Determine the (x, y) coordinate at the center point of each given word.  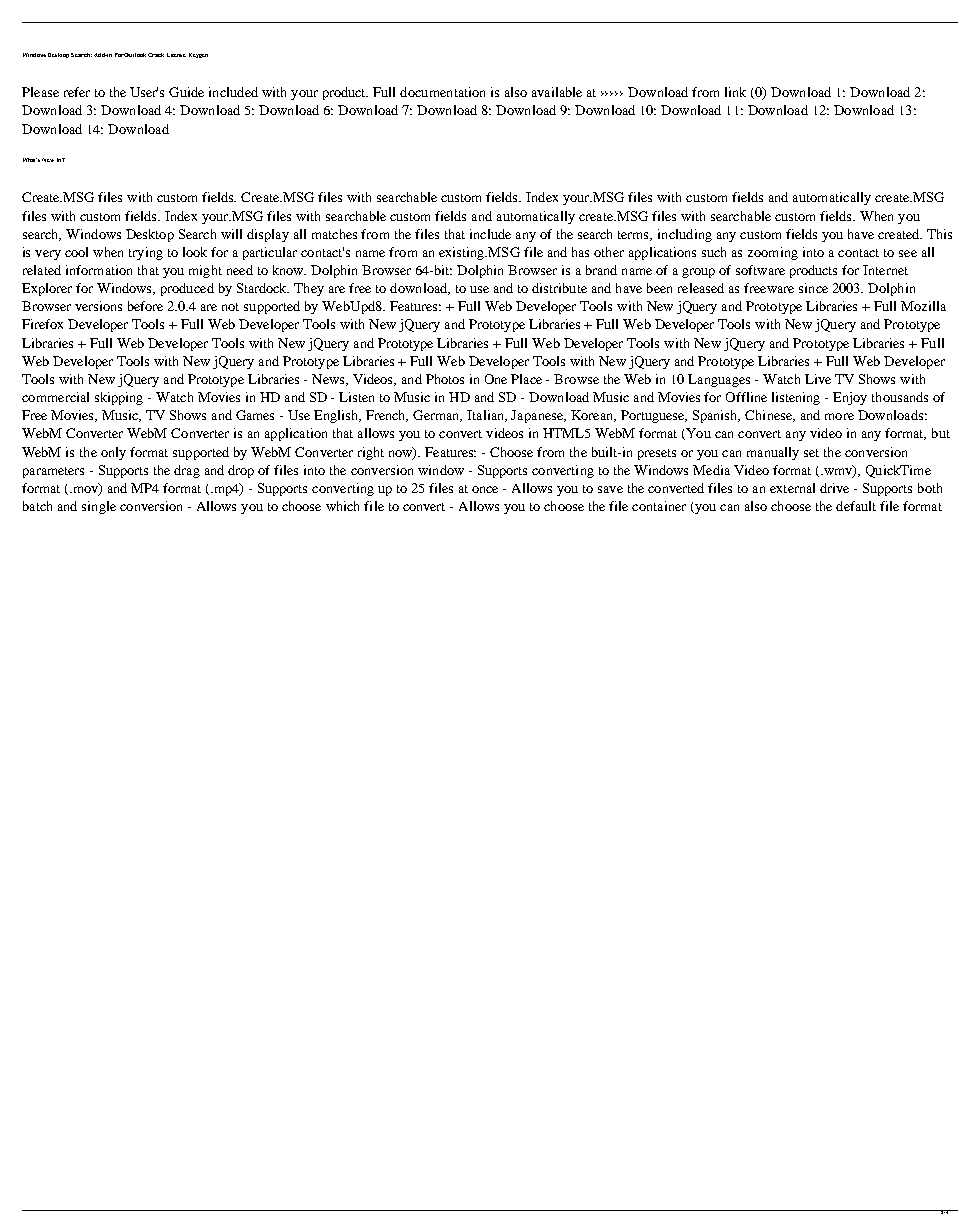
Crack (156, 55)
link (735, 92)
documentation (442, 92)
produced (187, 289)
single (99, 507)
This (939, 234)
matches (334, 234)
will (231, 234)
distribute (559, 288)
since (813, 288)
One (496, 379)
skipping (119, 398)
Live (818, 379)
